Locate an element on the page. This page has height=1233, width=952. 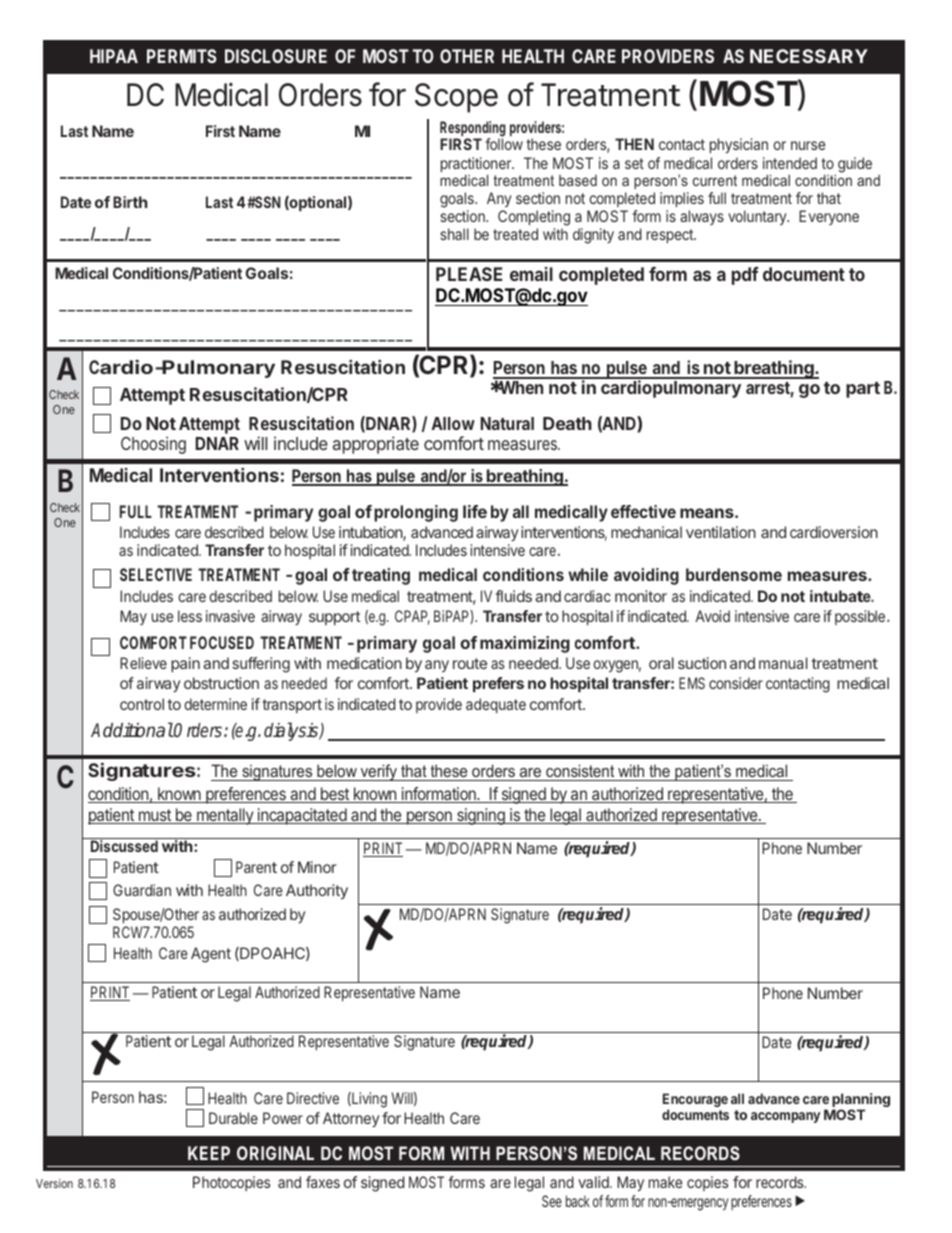
signing is located at coordinates (481, 816).
